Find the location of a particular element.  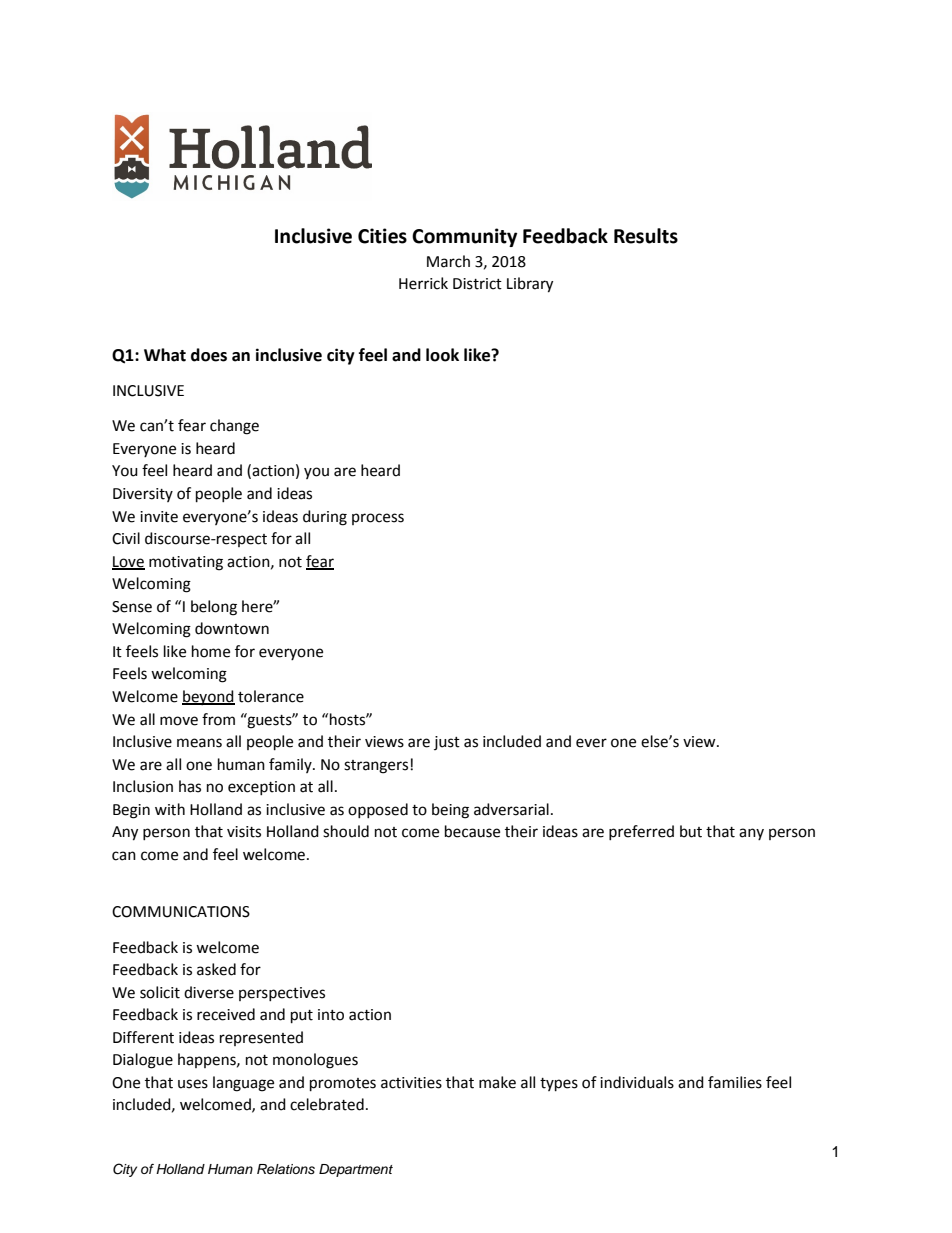

uses is located at coordinates (193, 1084).
